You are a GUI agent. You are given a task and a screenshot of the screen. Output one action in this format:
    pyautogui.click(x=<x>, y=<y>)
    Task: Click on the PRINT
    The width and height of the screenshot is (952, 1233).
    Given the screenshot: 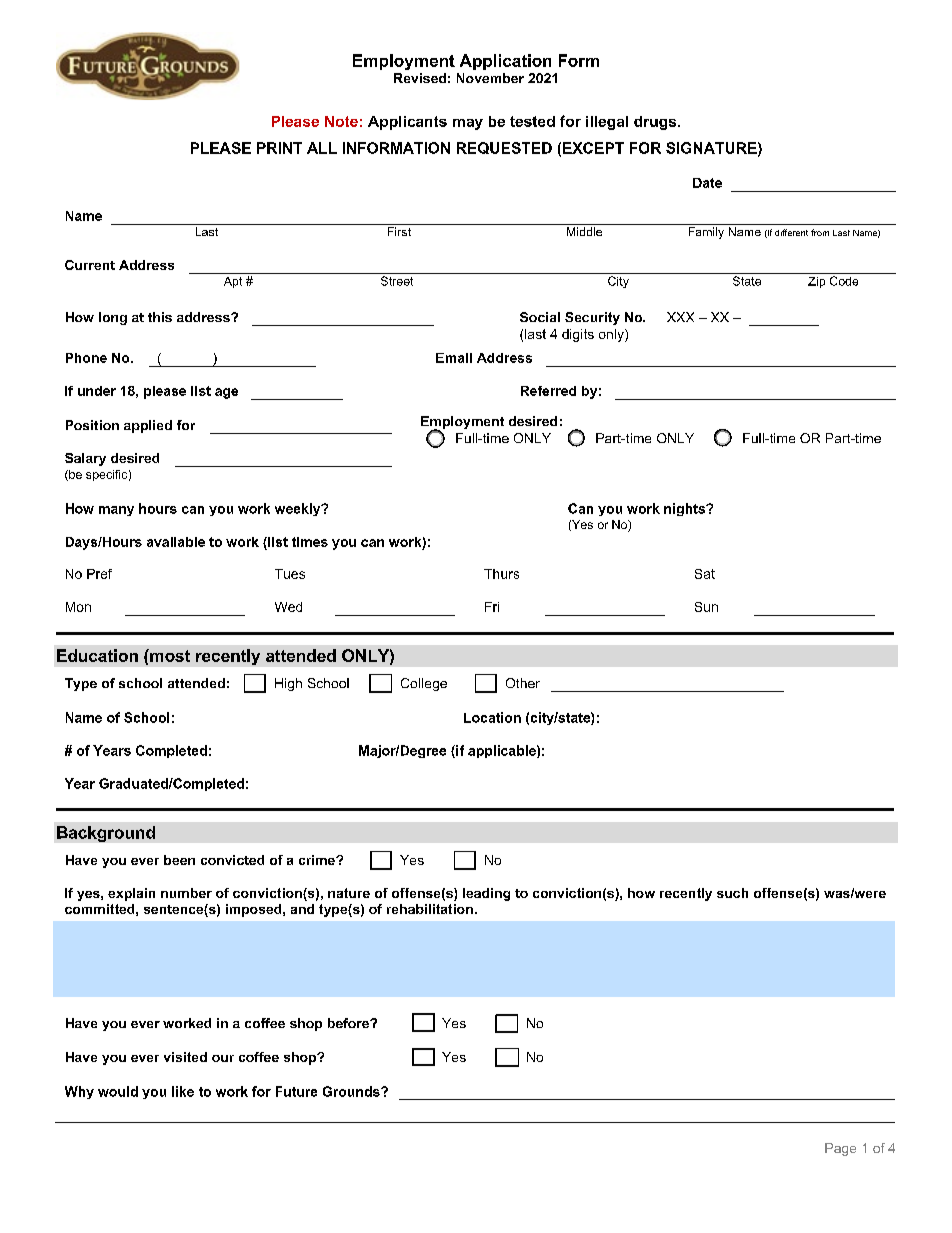 What is the action you would take?
    pyautogui.click(x=279, y=148)
